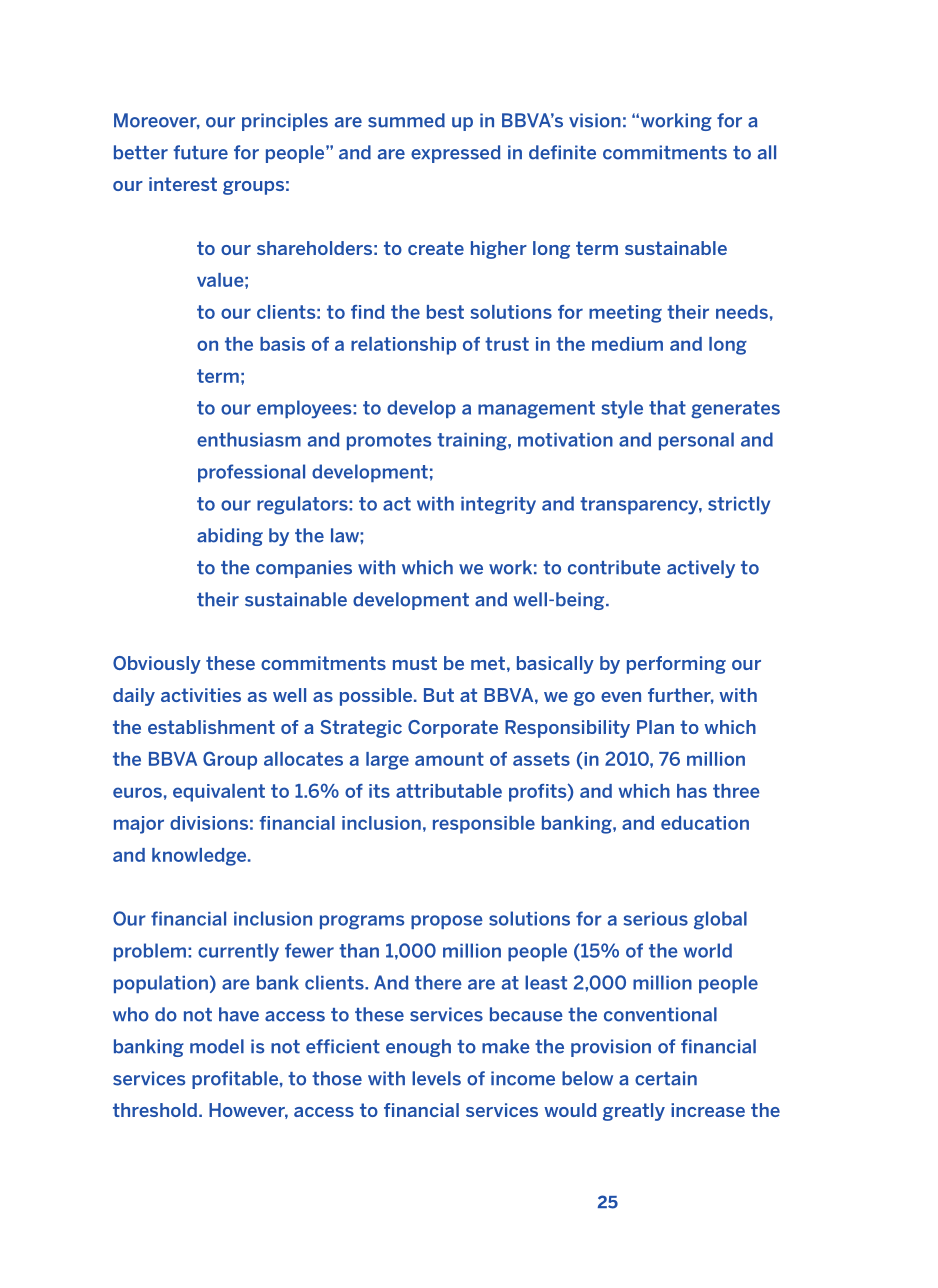 This screenshot has height=1288, width=938. I want to click on definite, so click(562, 152).
